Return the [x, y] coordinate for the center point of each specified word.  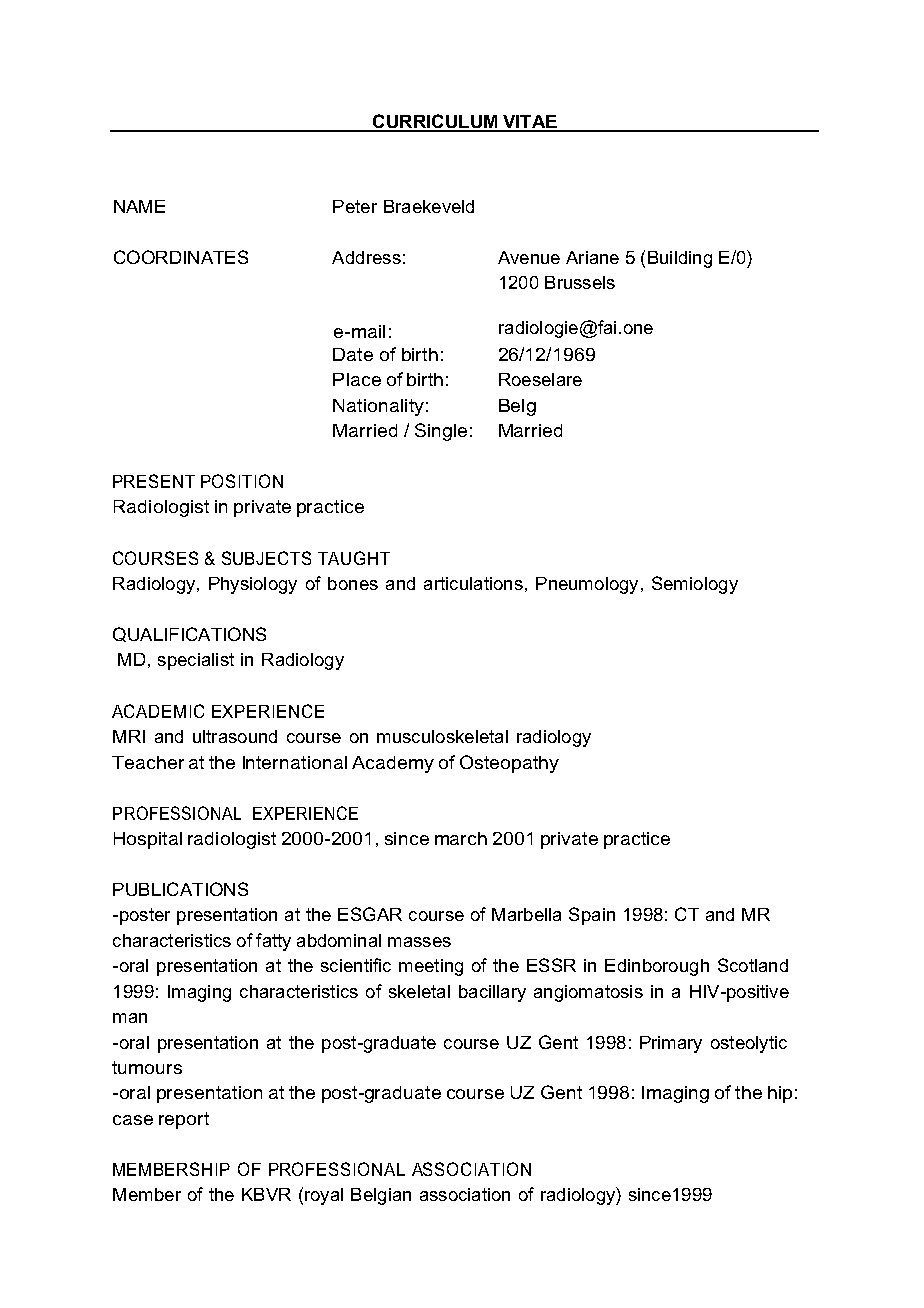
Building [680, 259]
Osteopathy [509, 764]
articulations [473, 583]
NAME [139, 206]
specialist [196, 661]
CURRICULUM [435, 122]
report [184, 1120]
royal [324, 1196]
